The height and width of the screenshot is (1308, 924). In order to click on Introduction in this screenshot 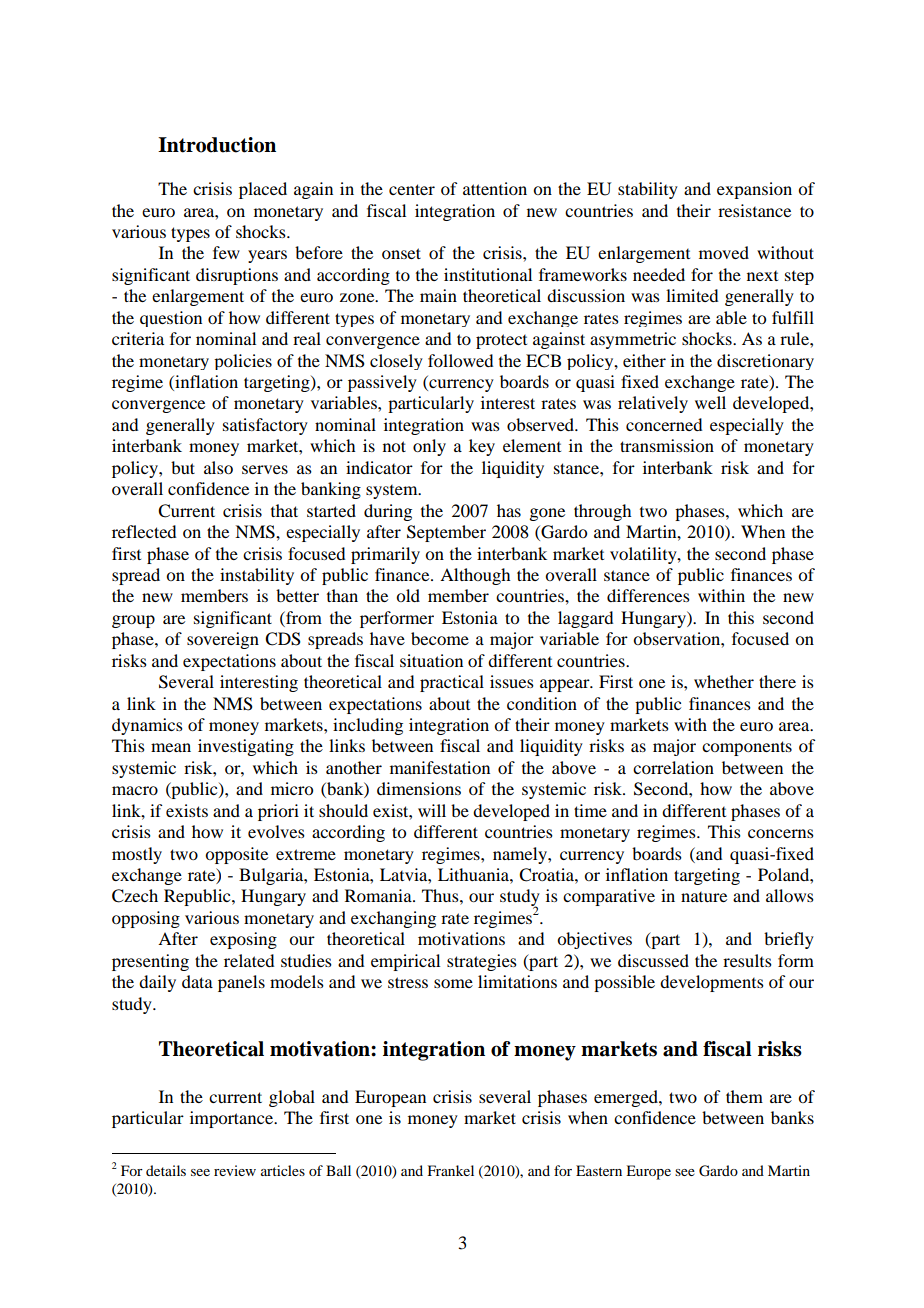, I will do `click(217, 145)`.
